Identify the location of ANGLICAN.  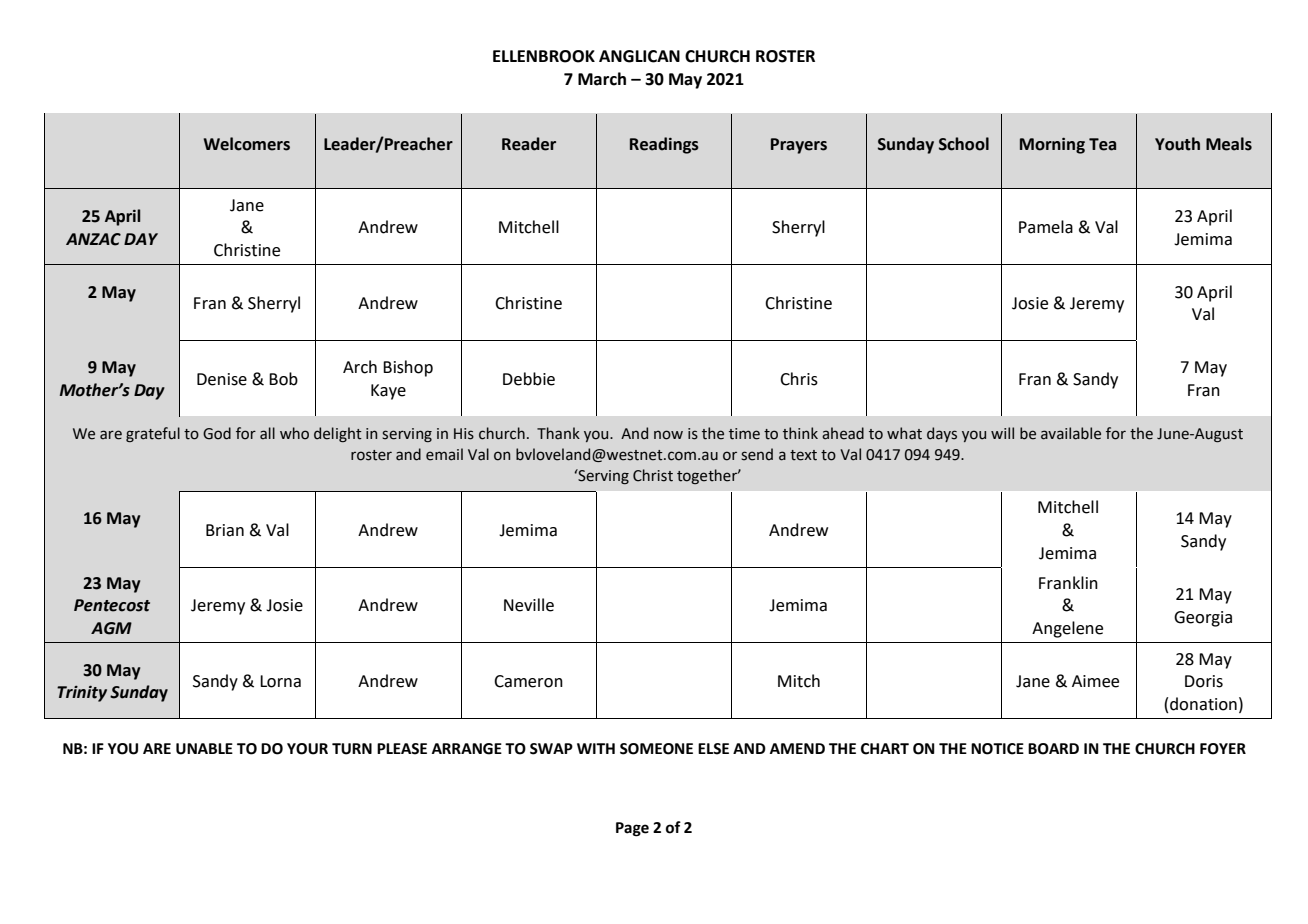
(639, 56).
